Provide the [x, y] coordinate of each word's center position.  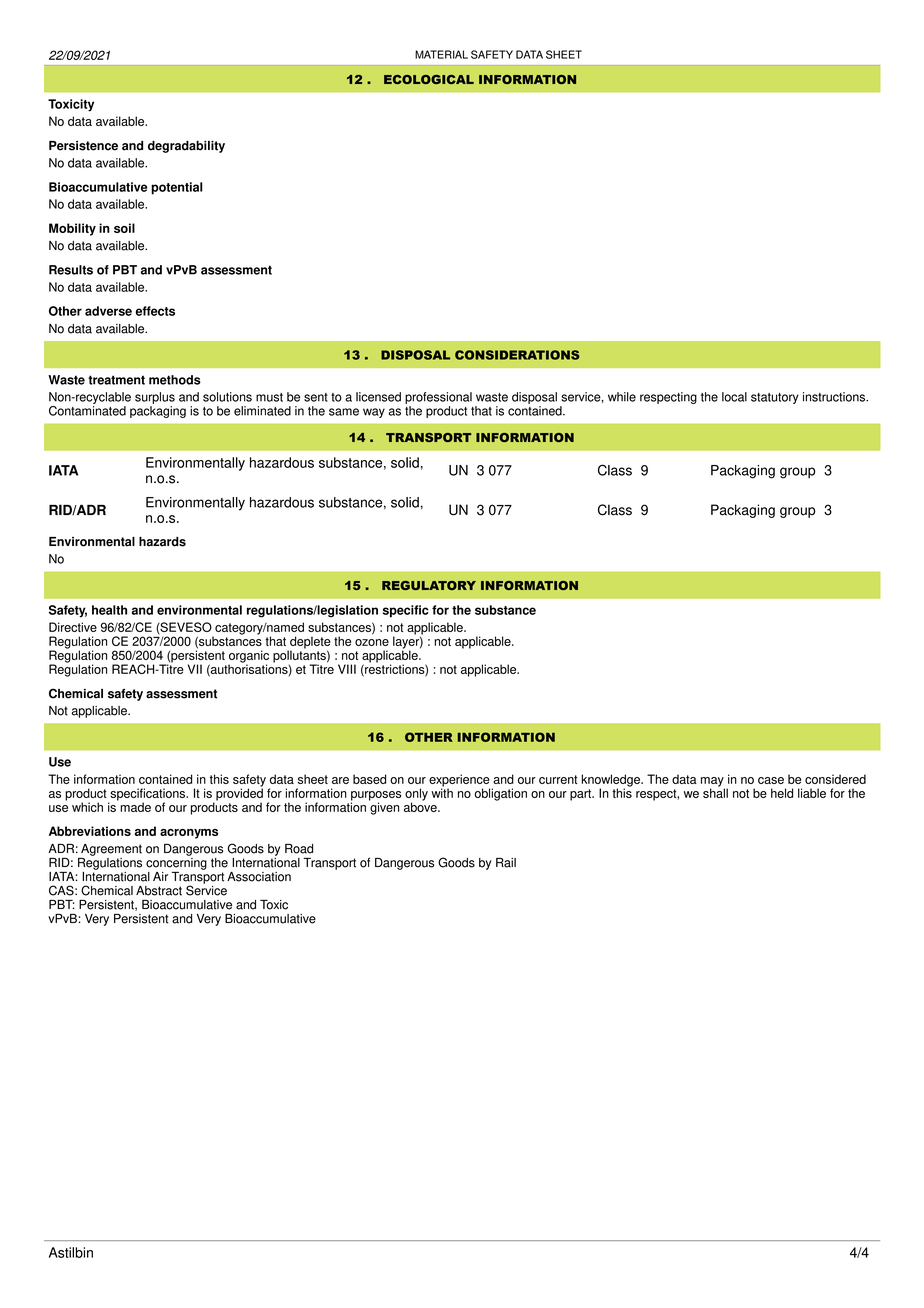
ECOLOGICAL [429, 79]
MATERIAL [441, 54]
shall [715, 792]
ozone [372, 642]
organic [248, 657]
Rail [506, 863]
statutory [775, 398]
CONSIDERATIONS [517, 355]
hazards [162, 542]
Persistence [83, 146]
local [734, 397]
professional [438, 399]
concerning [176, 862]
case [771, 780]
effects [155, 311]
